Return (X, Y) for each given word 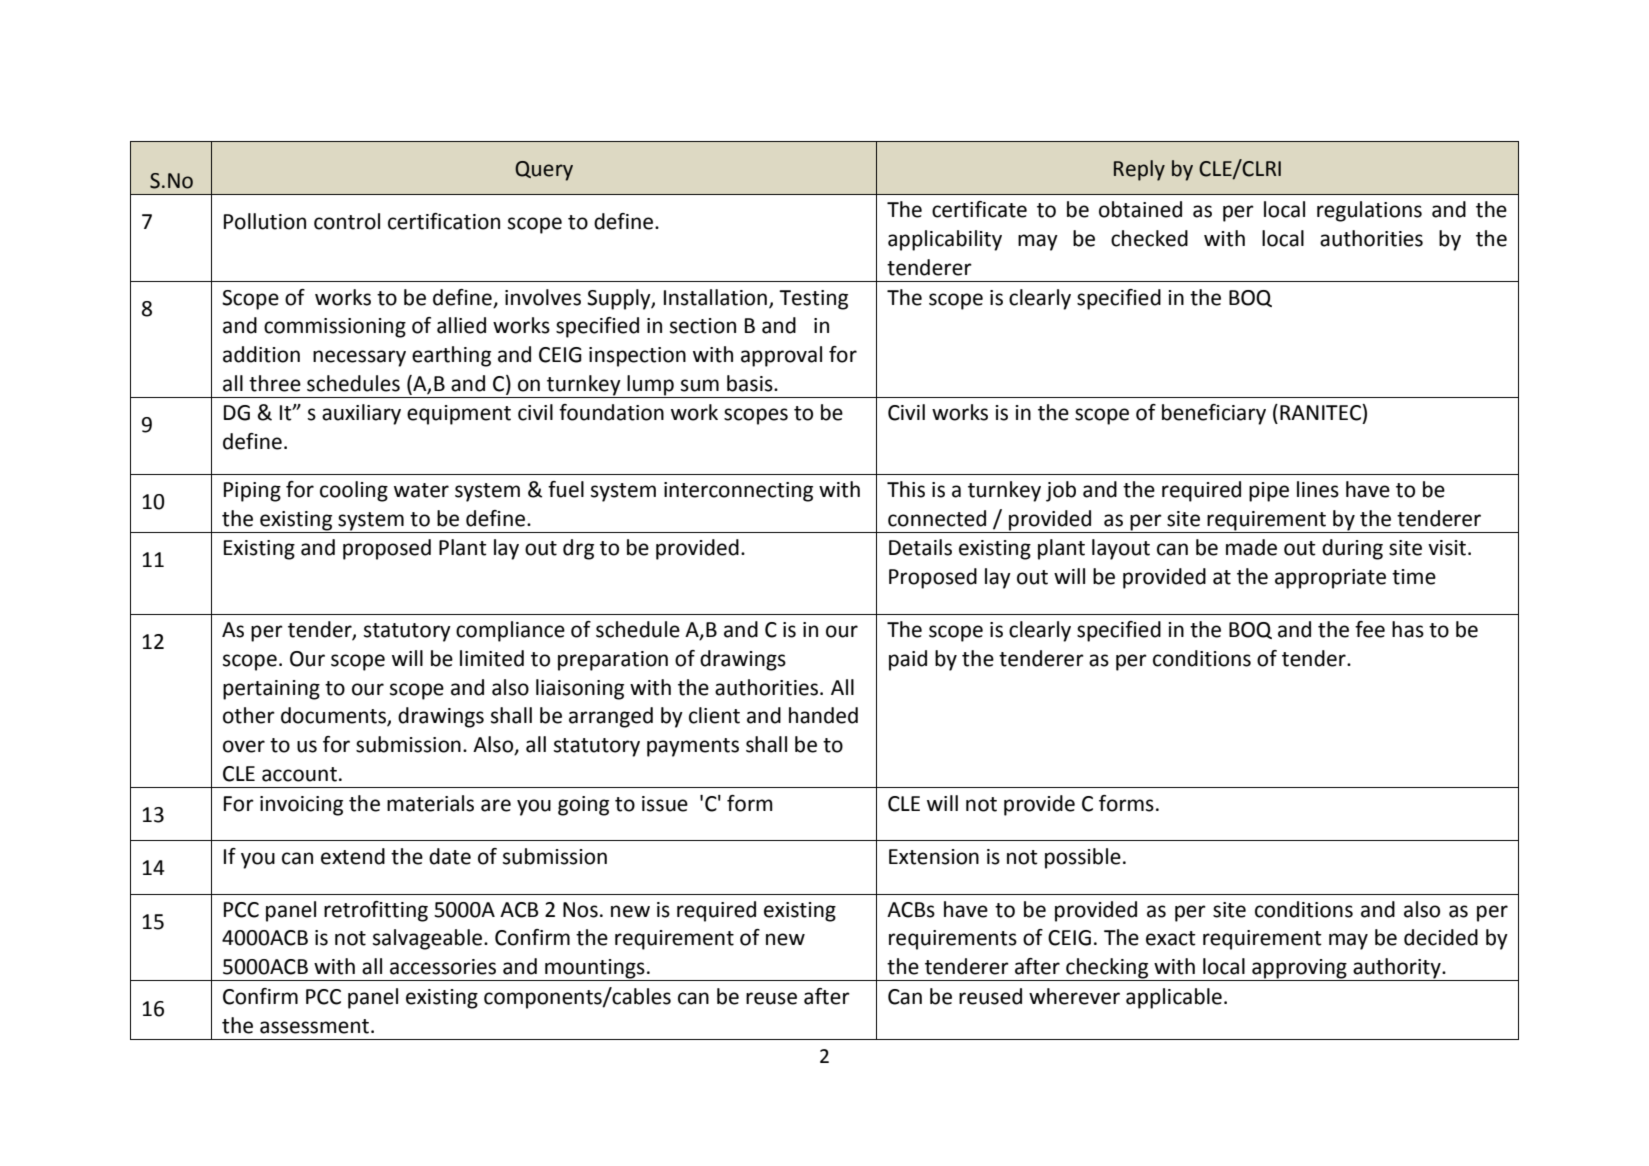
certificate (979, 209)
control (347, 221)
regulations (1369, 211)
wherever (1074, 996)
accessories (443, 967)
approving (1299, 970)
